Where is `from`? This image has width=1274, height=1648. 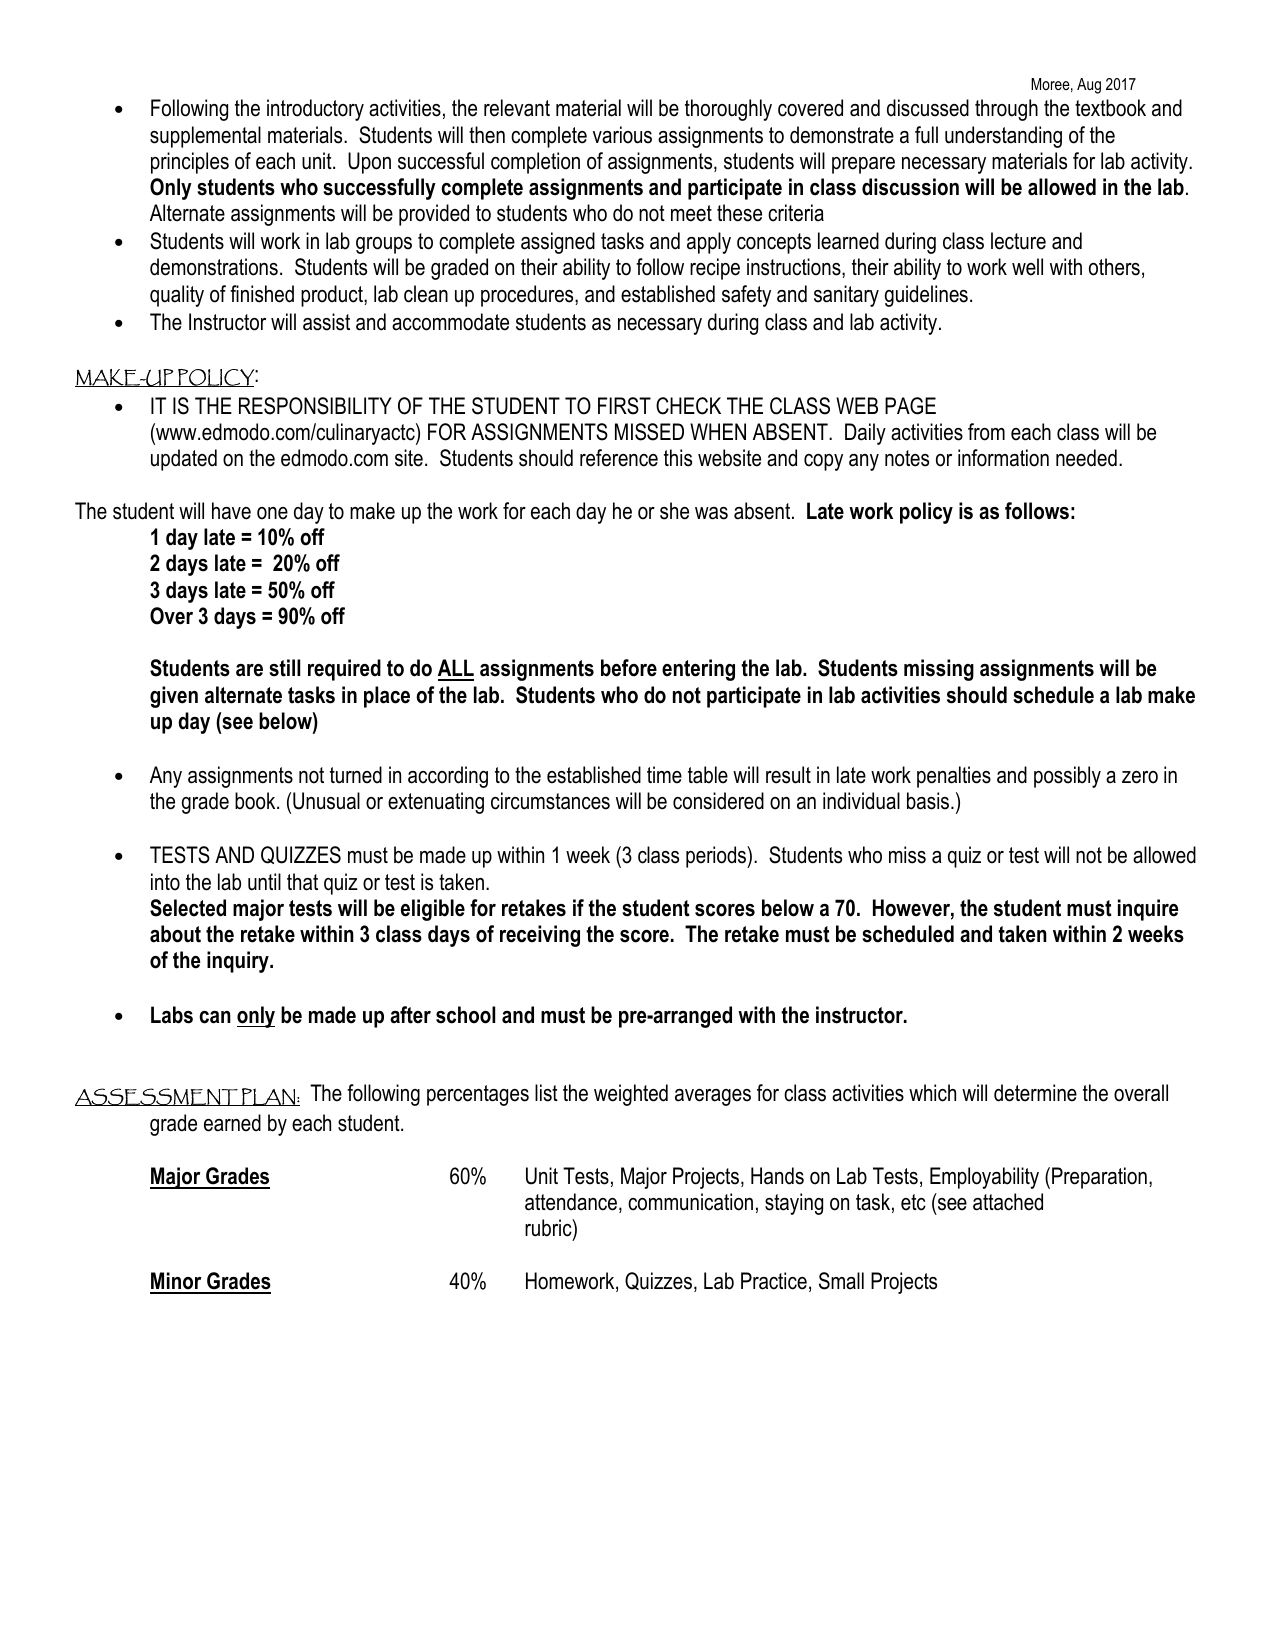 from is located at coordinates (986, 432).
